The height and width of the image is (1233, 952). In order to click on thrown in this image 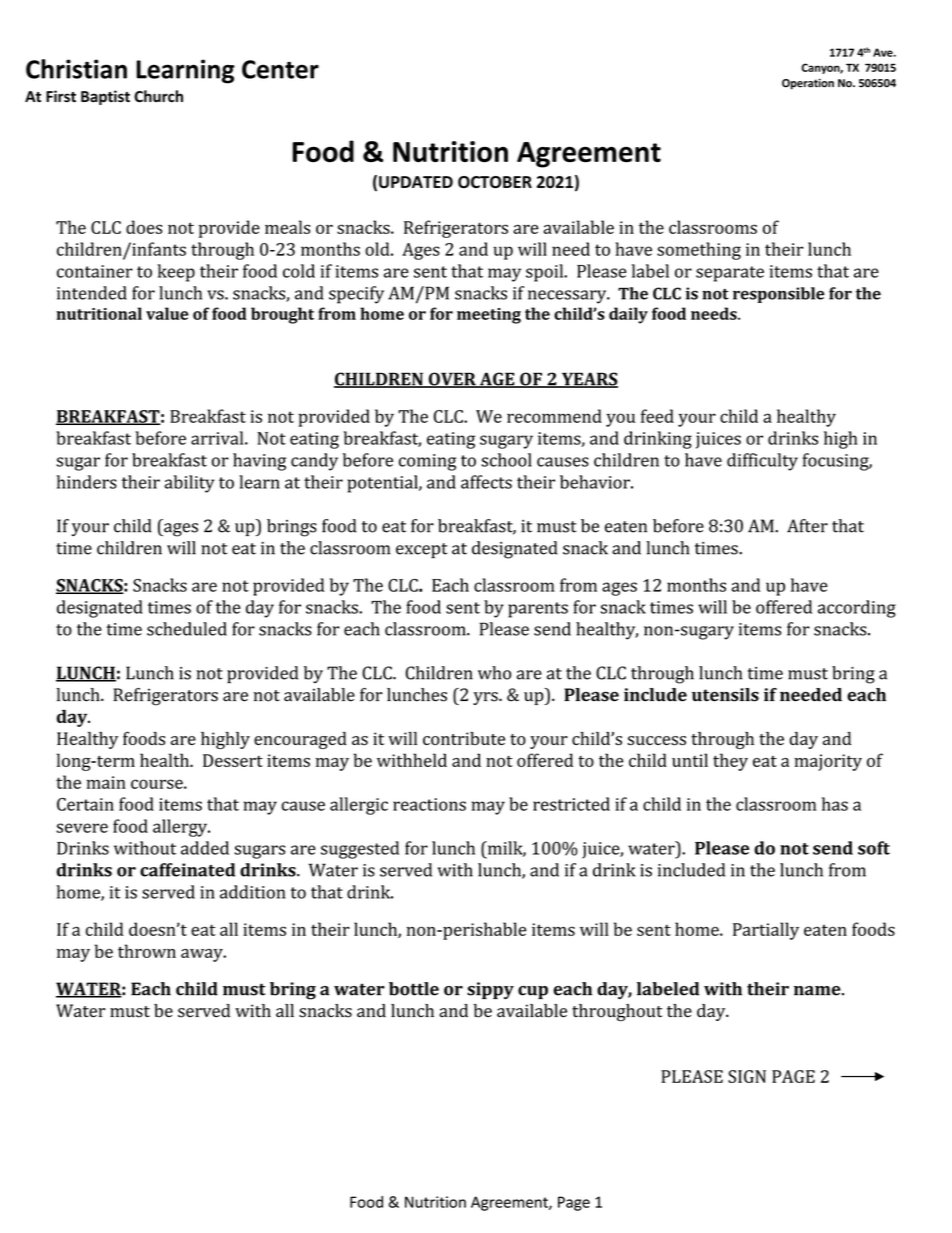, I will do `click(147, 951)`.
